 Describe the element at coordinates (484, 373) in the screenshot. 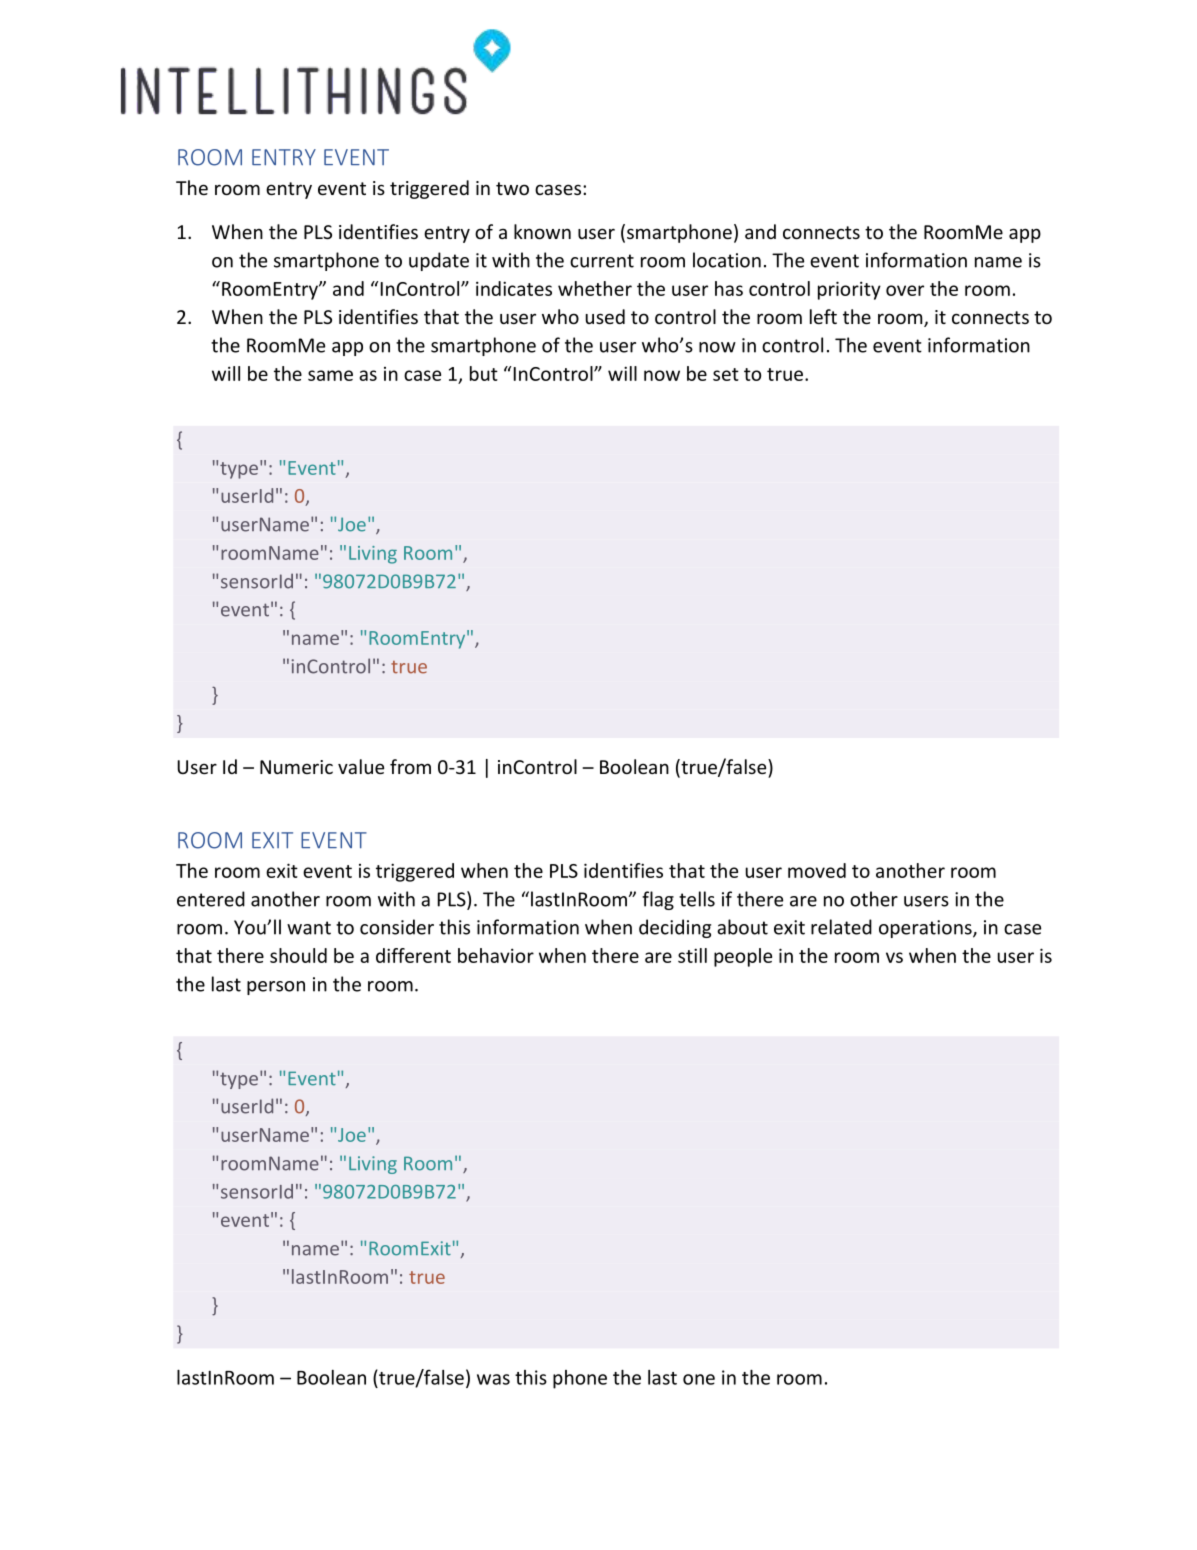

I see `but` at that location.
